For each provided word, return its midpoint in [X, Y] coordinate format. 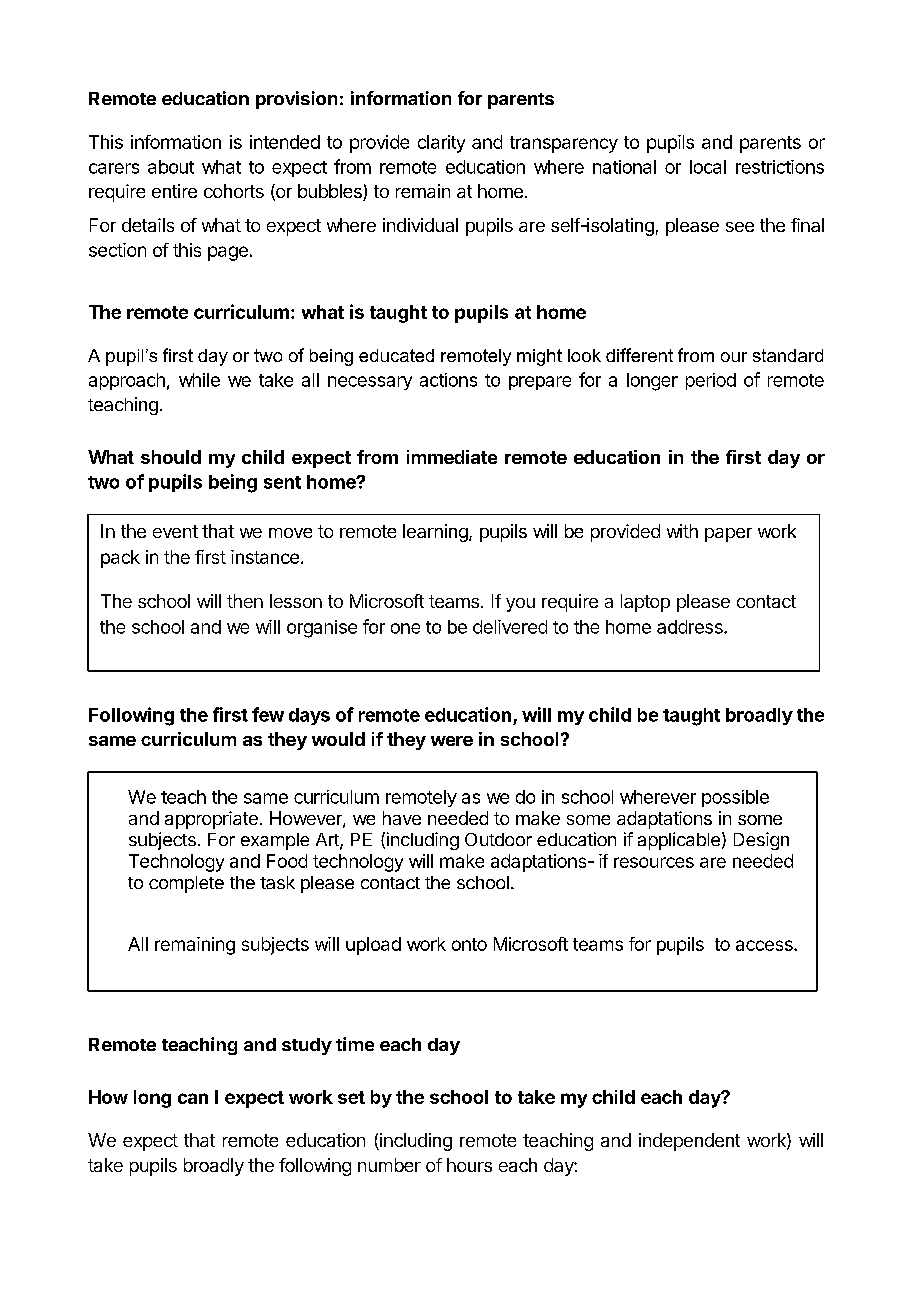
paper [728, 535]
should [171, 457]
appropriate [211, 820]
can [193, 1098]
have [402, 818]
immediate [452, 457]
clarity [441, 144]
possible [735, 798]
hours [469, 1165]
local [708, 167]
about [171, 167]
